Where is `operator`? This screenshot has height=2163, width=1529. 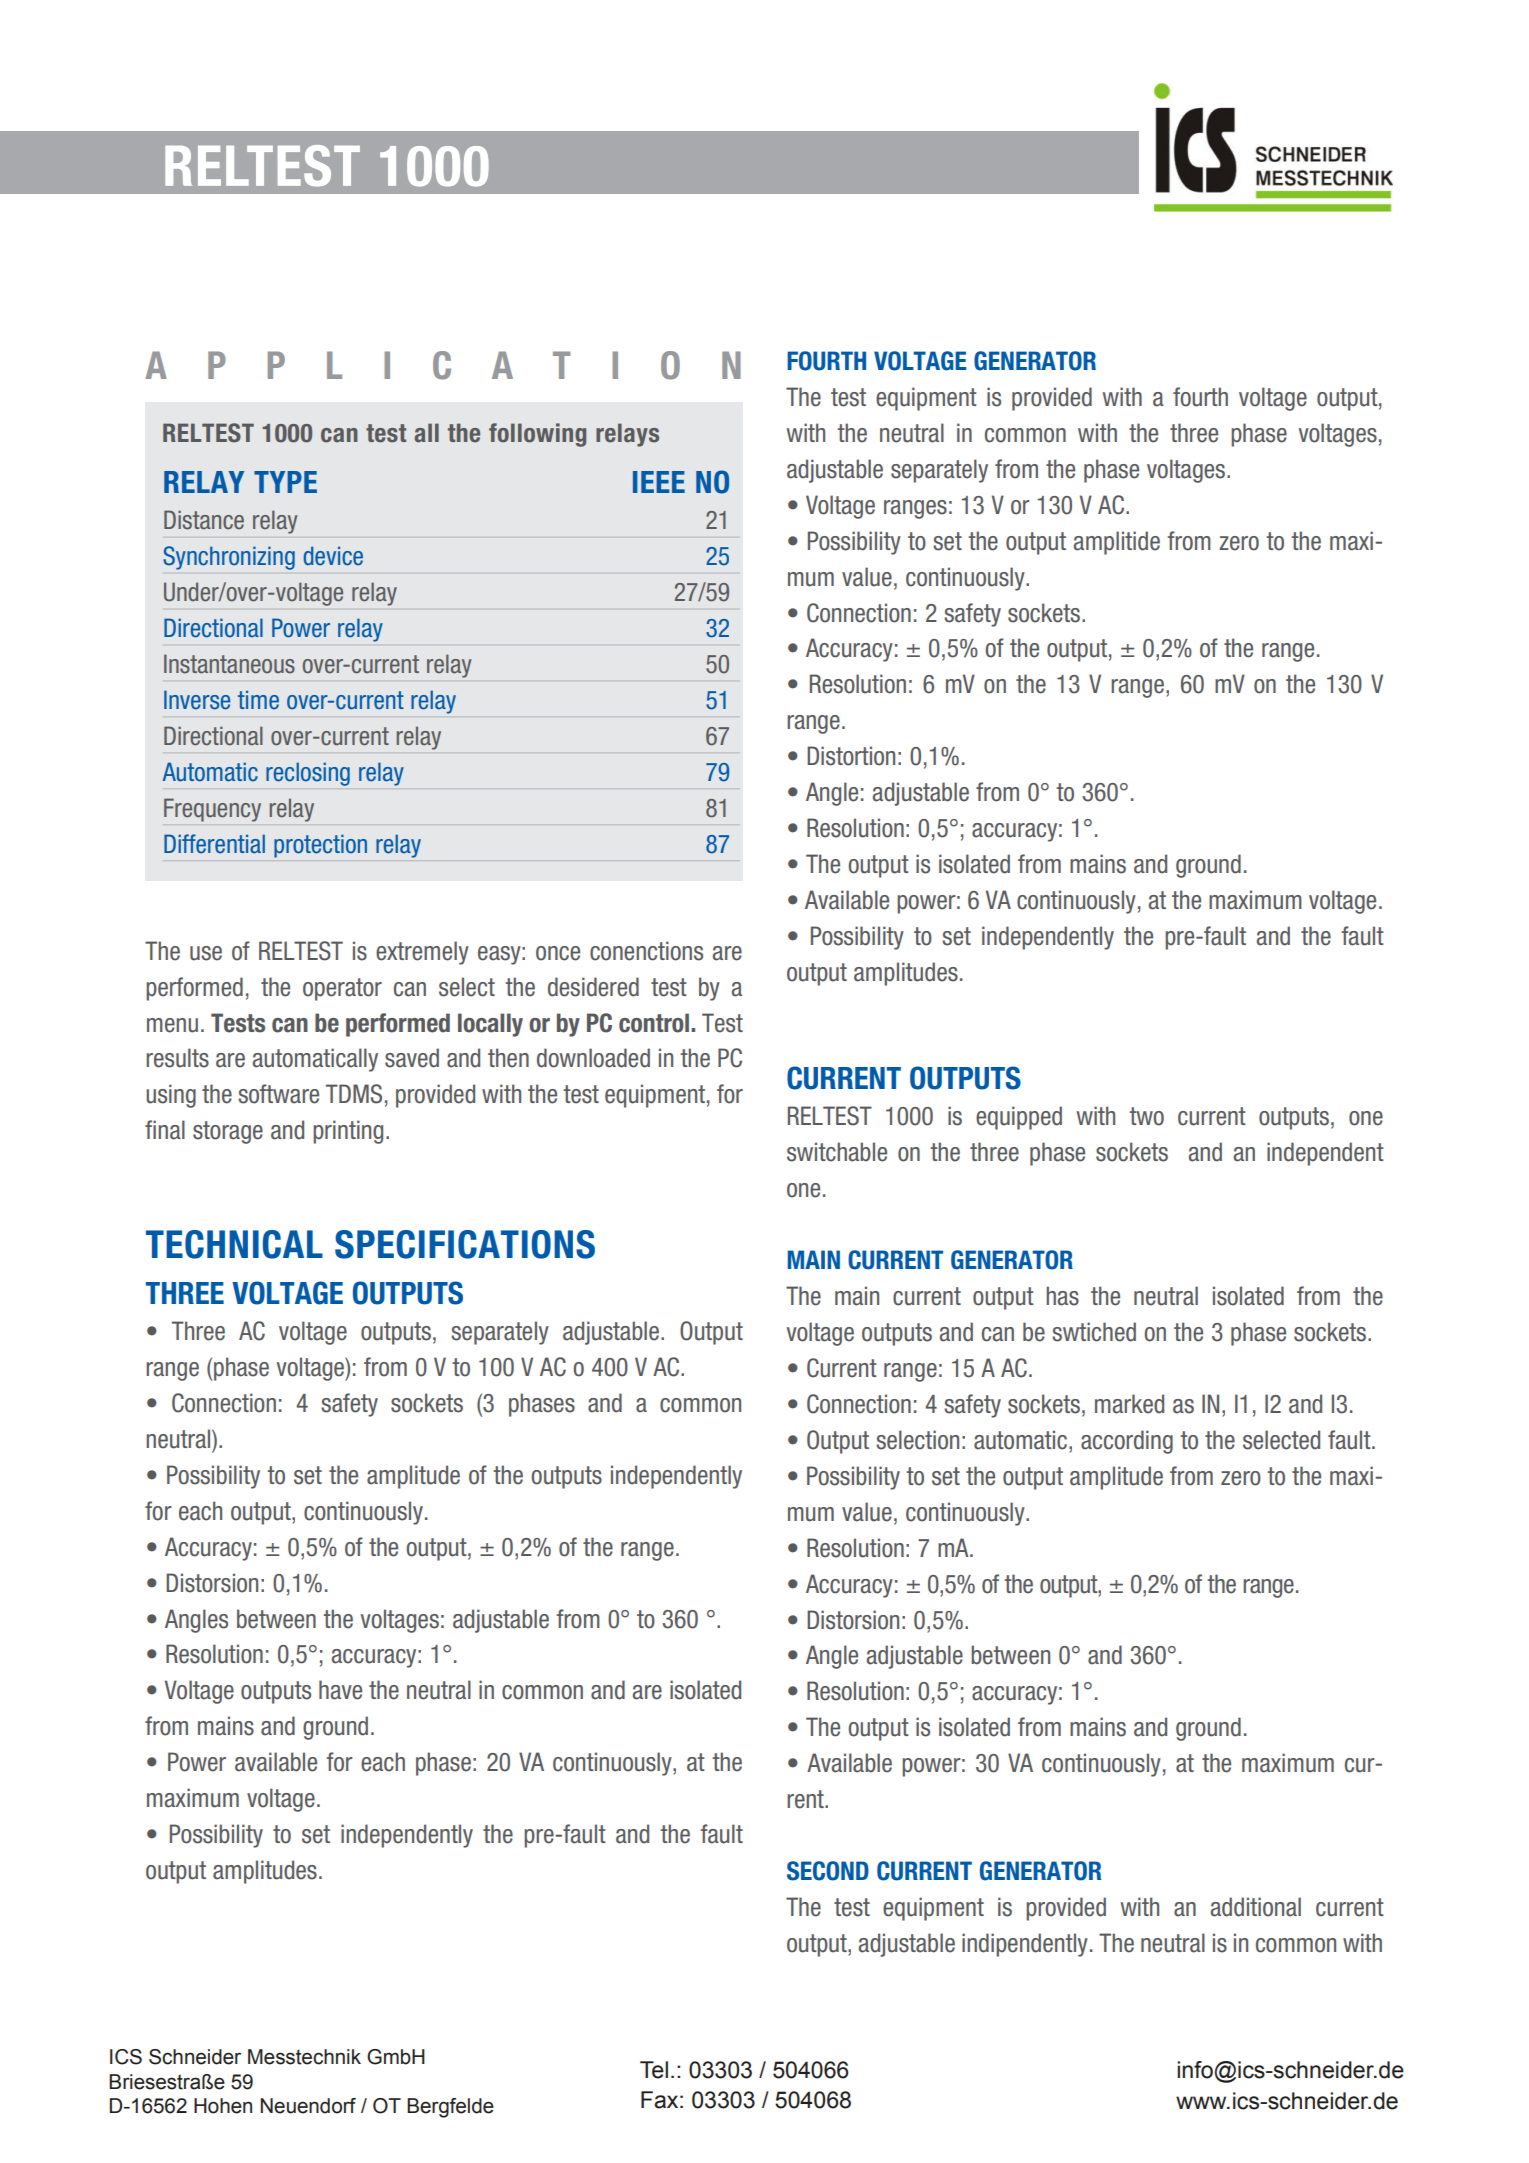
operator is located at coordinates (342, 989).
